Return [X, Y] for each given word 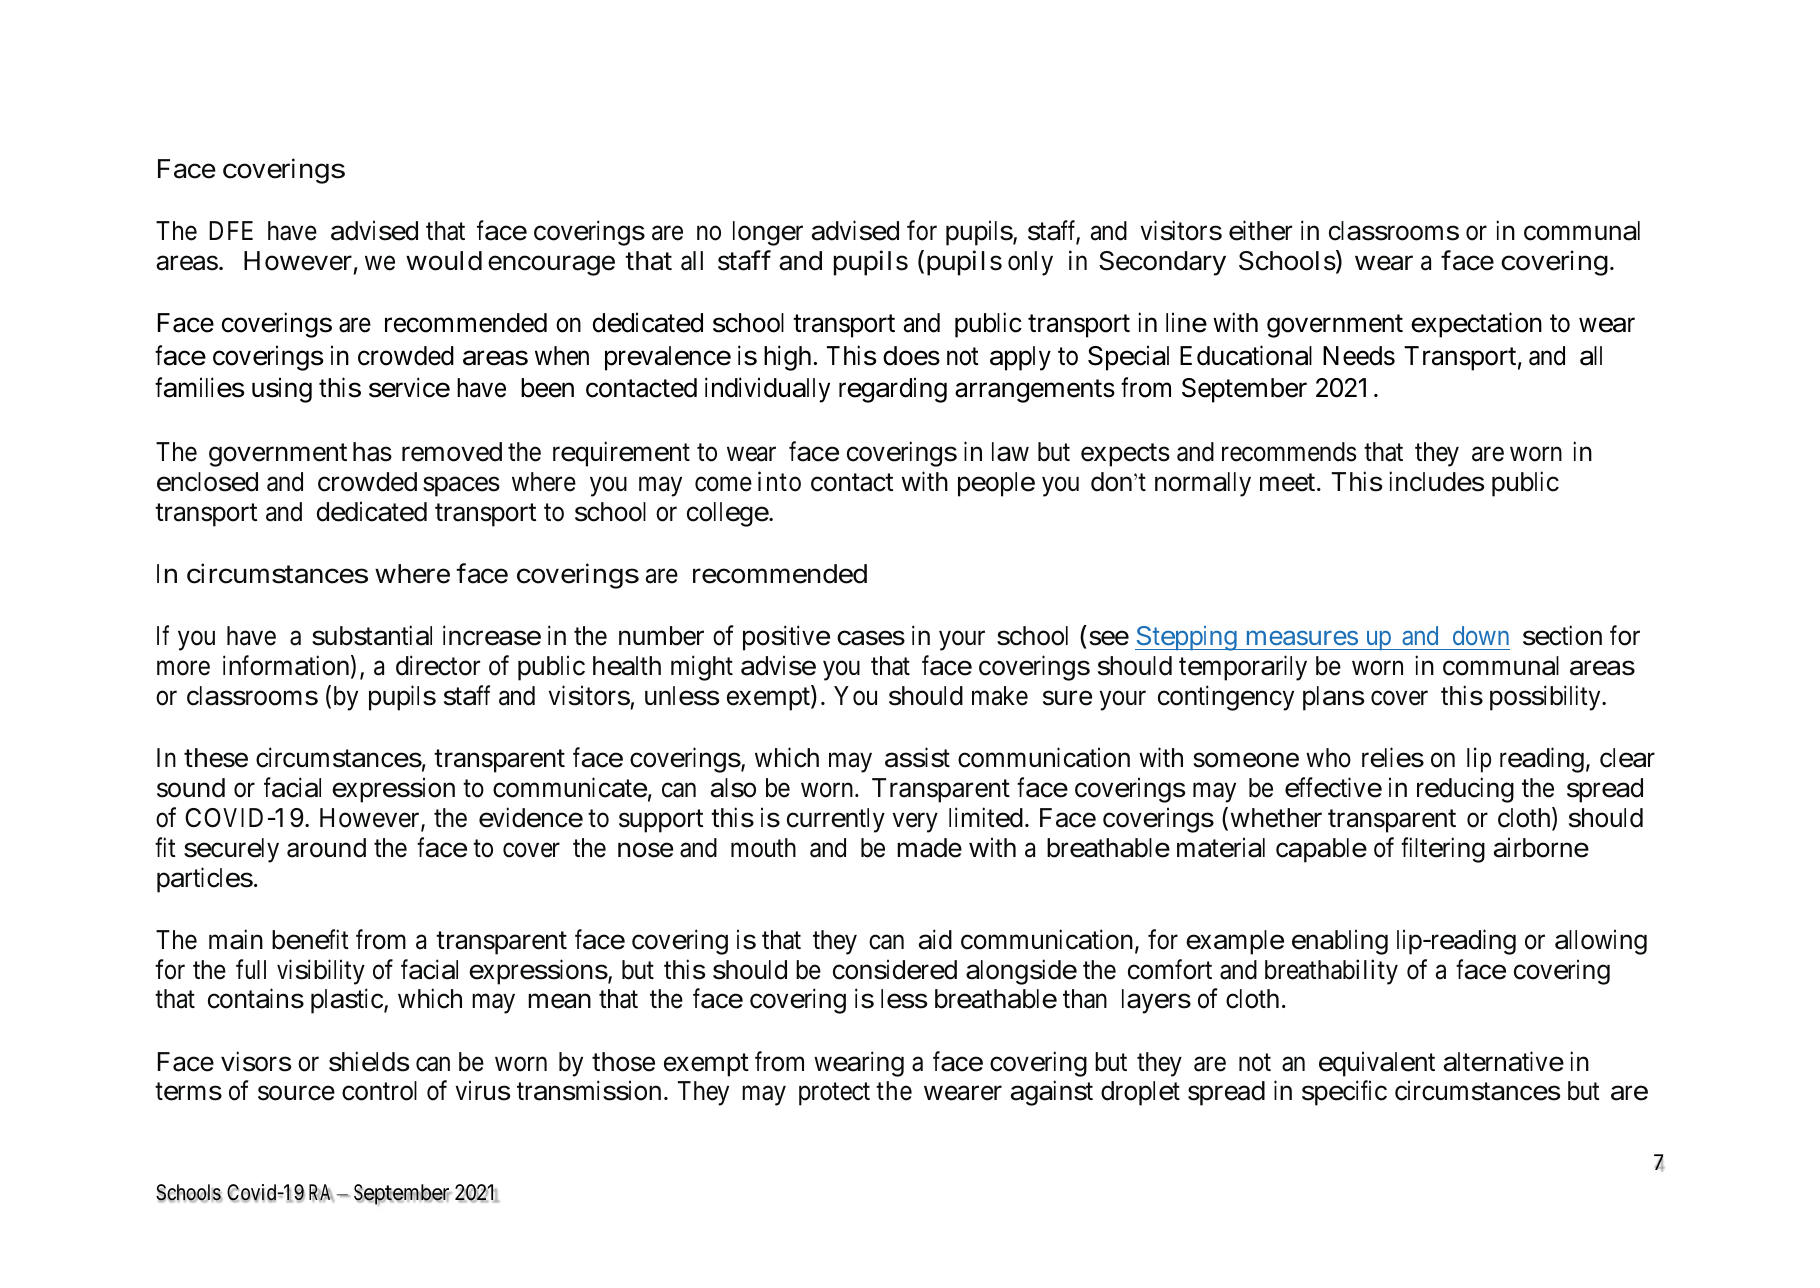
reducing [1465, 790]
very [915, 823]
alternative [1504, 1061]
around [326, 848]
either [1260, 231]
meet [1289, 483]
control [379, 1091]
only [1030, 263]
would [444, 261]
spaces [461, 487]
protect [834, 1095]
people [996, 484]
